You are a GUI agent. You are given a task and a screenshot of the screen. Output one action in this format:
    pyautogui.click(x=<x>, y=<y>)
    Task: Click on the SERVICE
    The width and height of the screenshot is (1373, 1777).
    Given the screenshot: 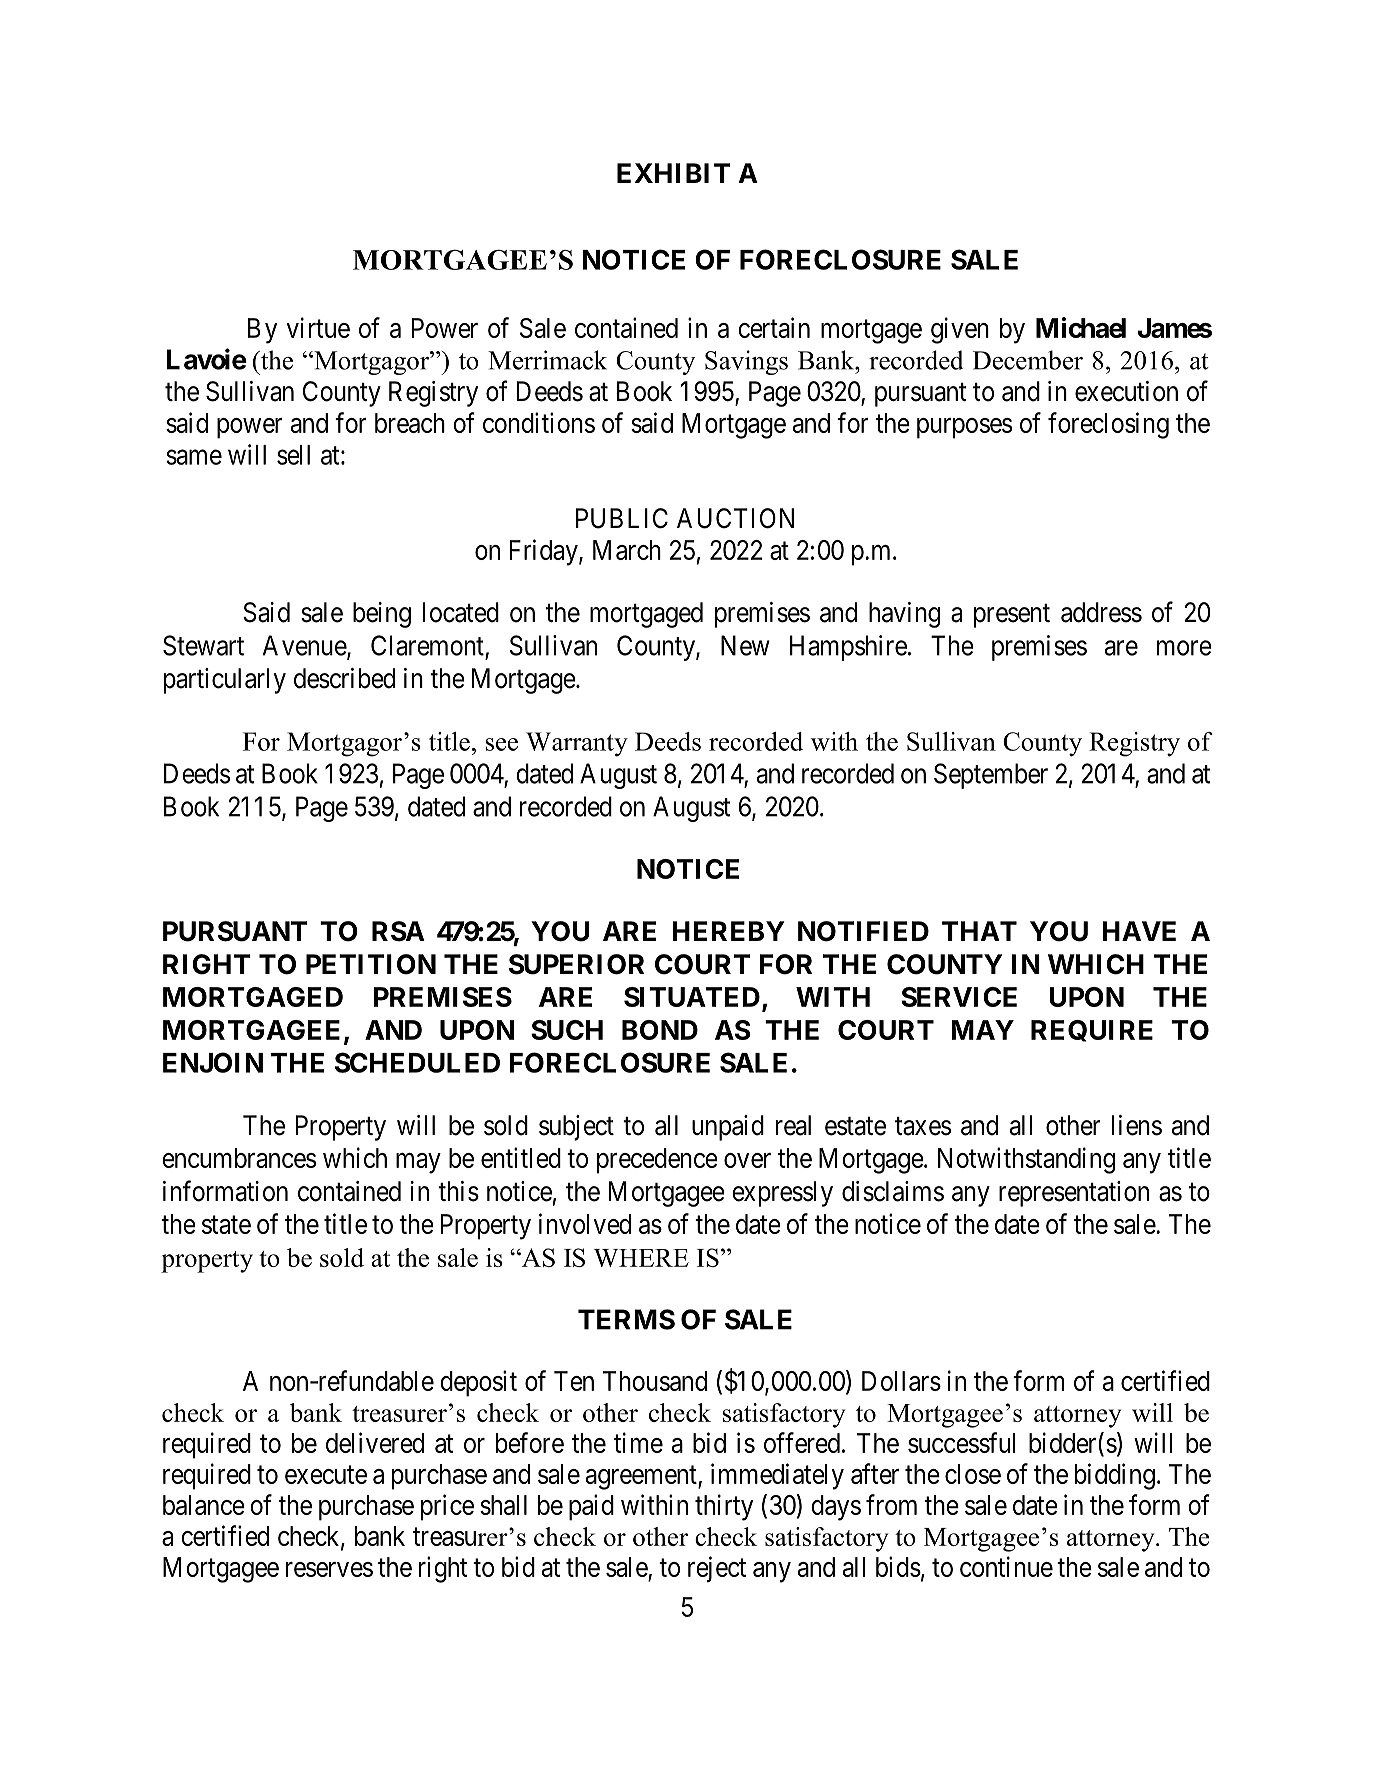 What is the action you would take?
    pyautogui.click(x=959, y=997)
